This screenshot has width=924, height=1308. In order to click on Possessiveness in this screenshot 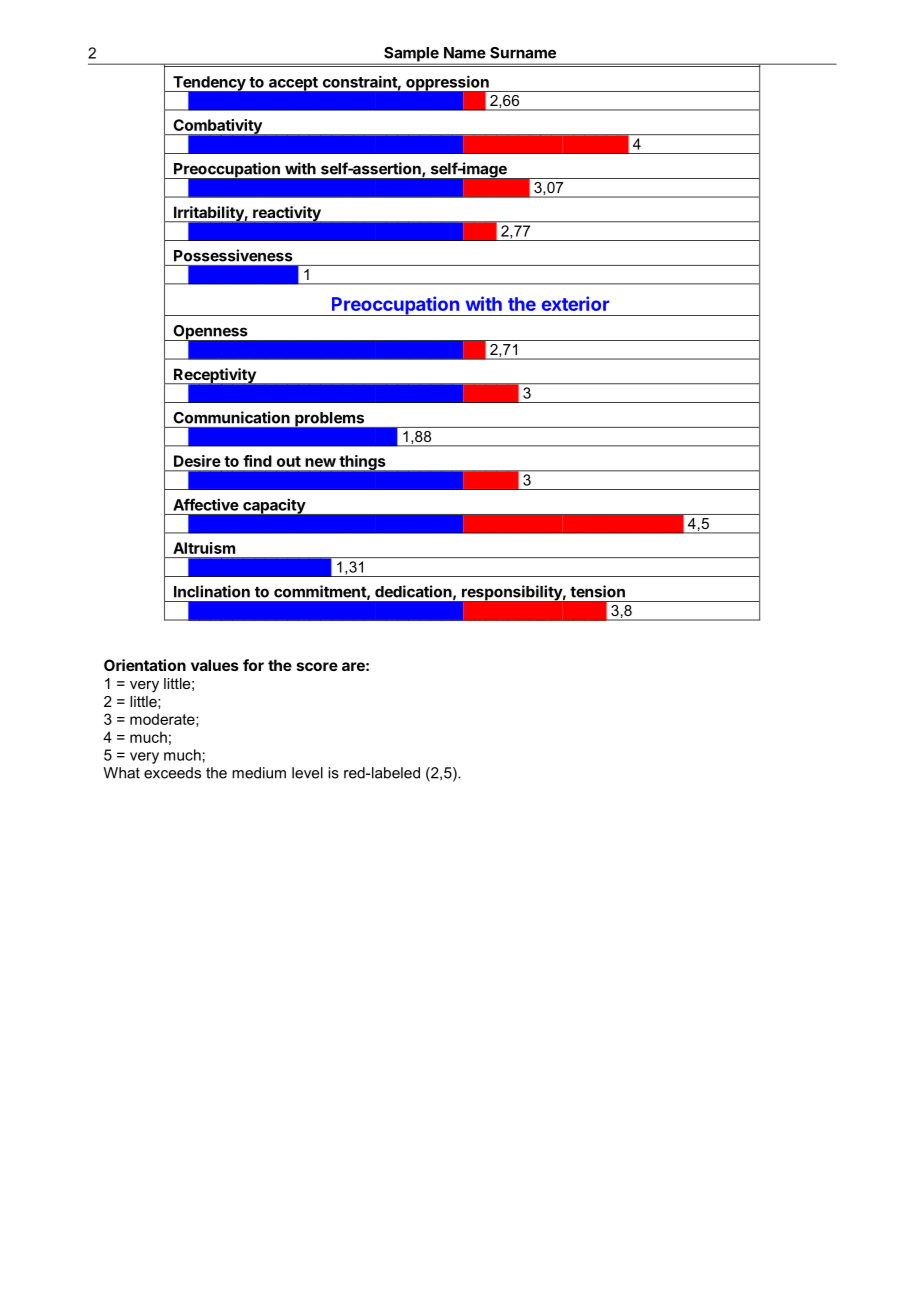, I will do `click(233, 255)`.
